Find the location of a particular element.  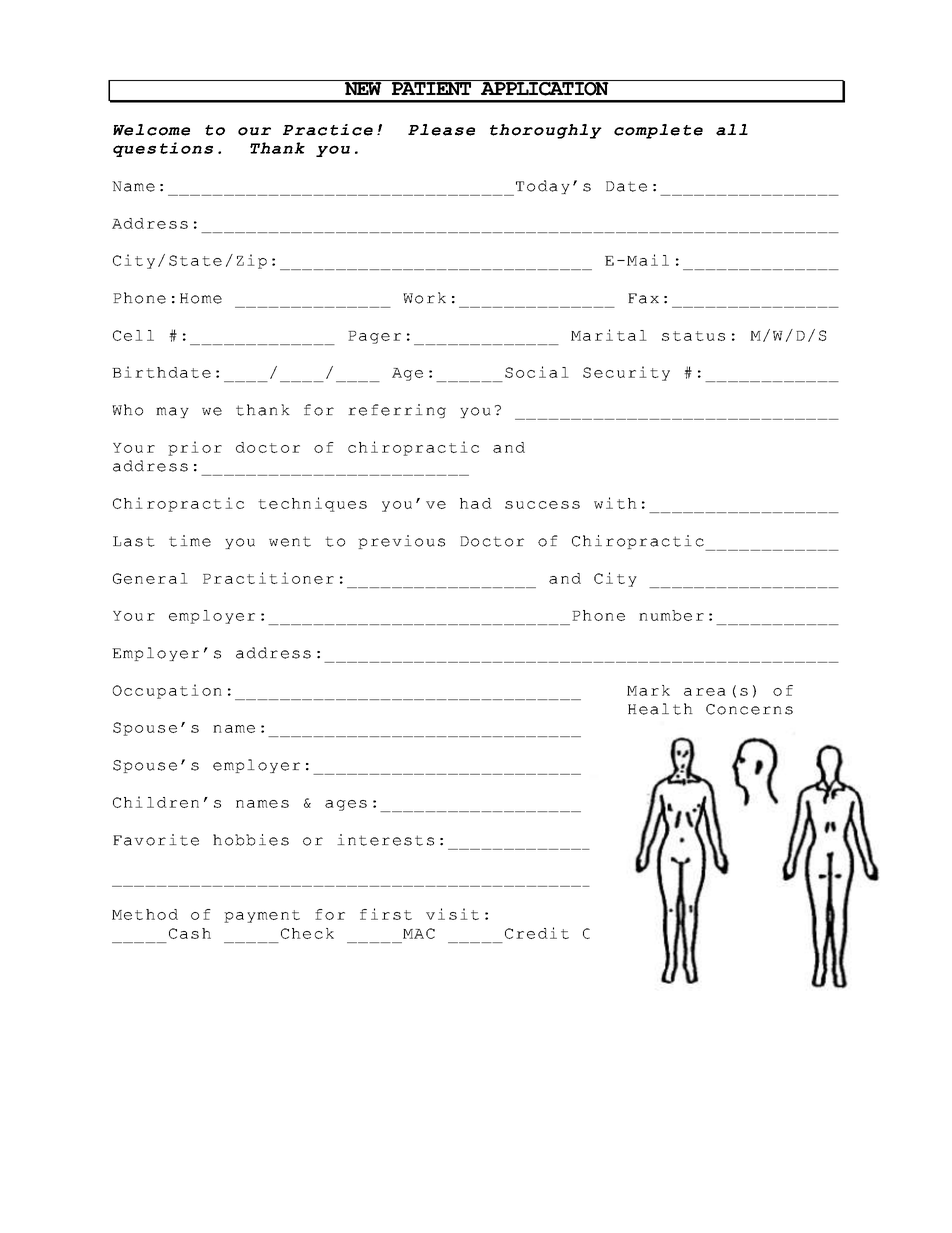

Mark is located at coordinates (648, 690).
